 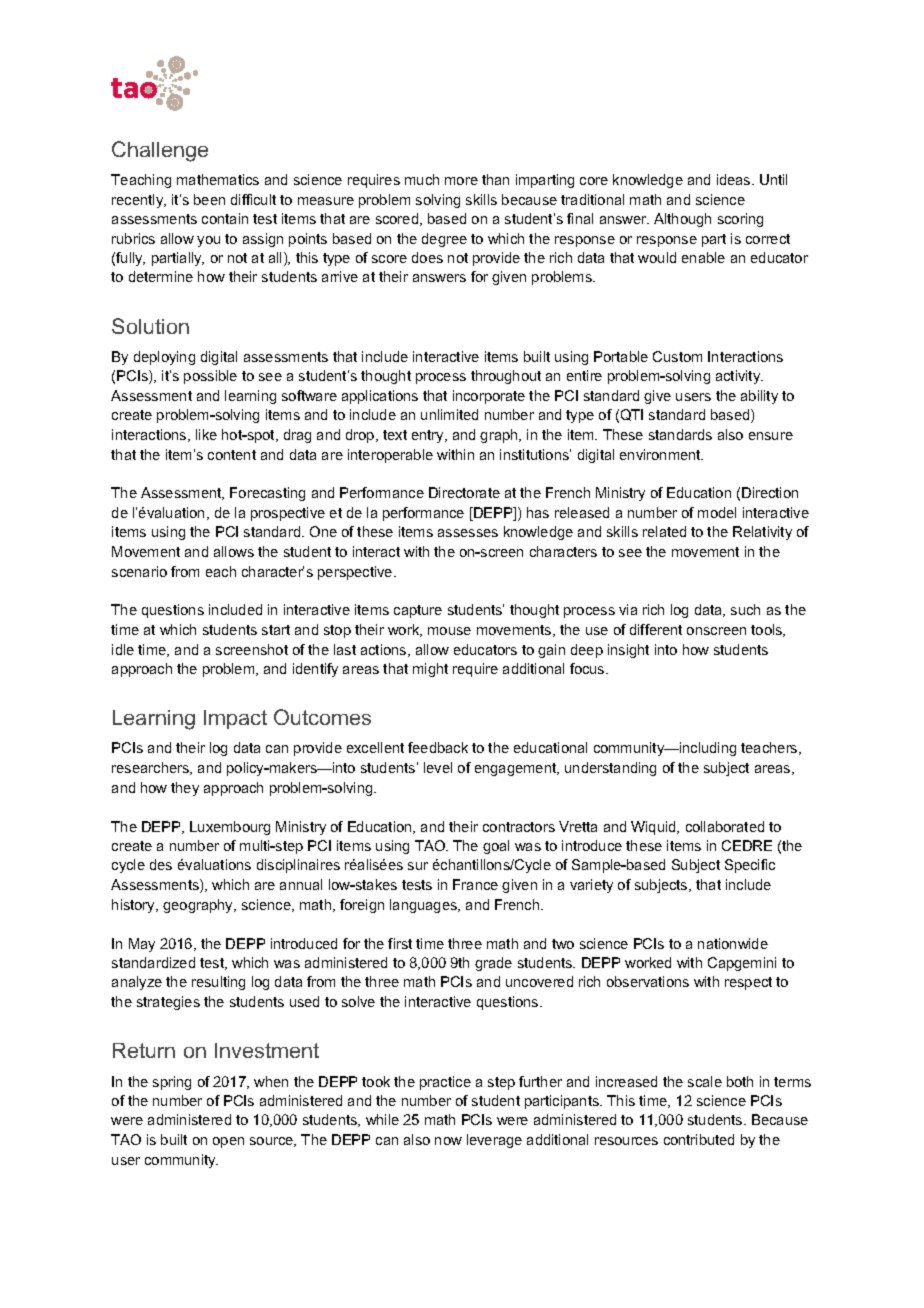 I want to click on mouse, so click(x=449, y=631).
